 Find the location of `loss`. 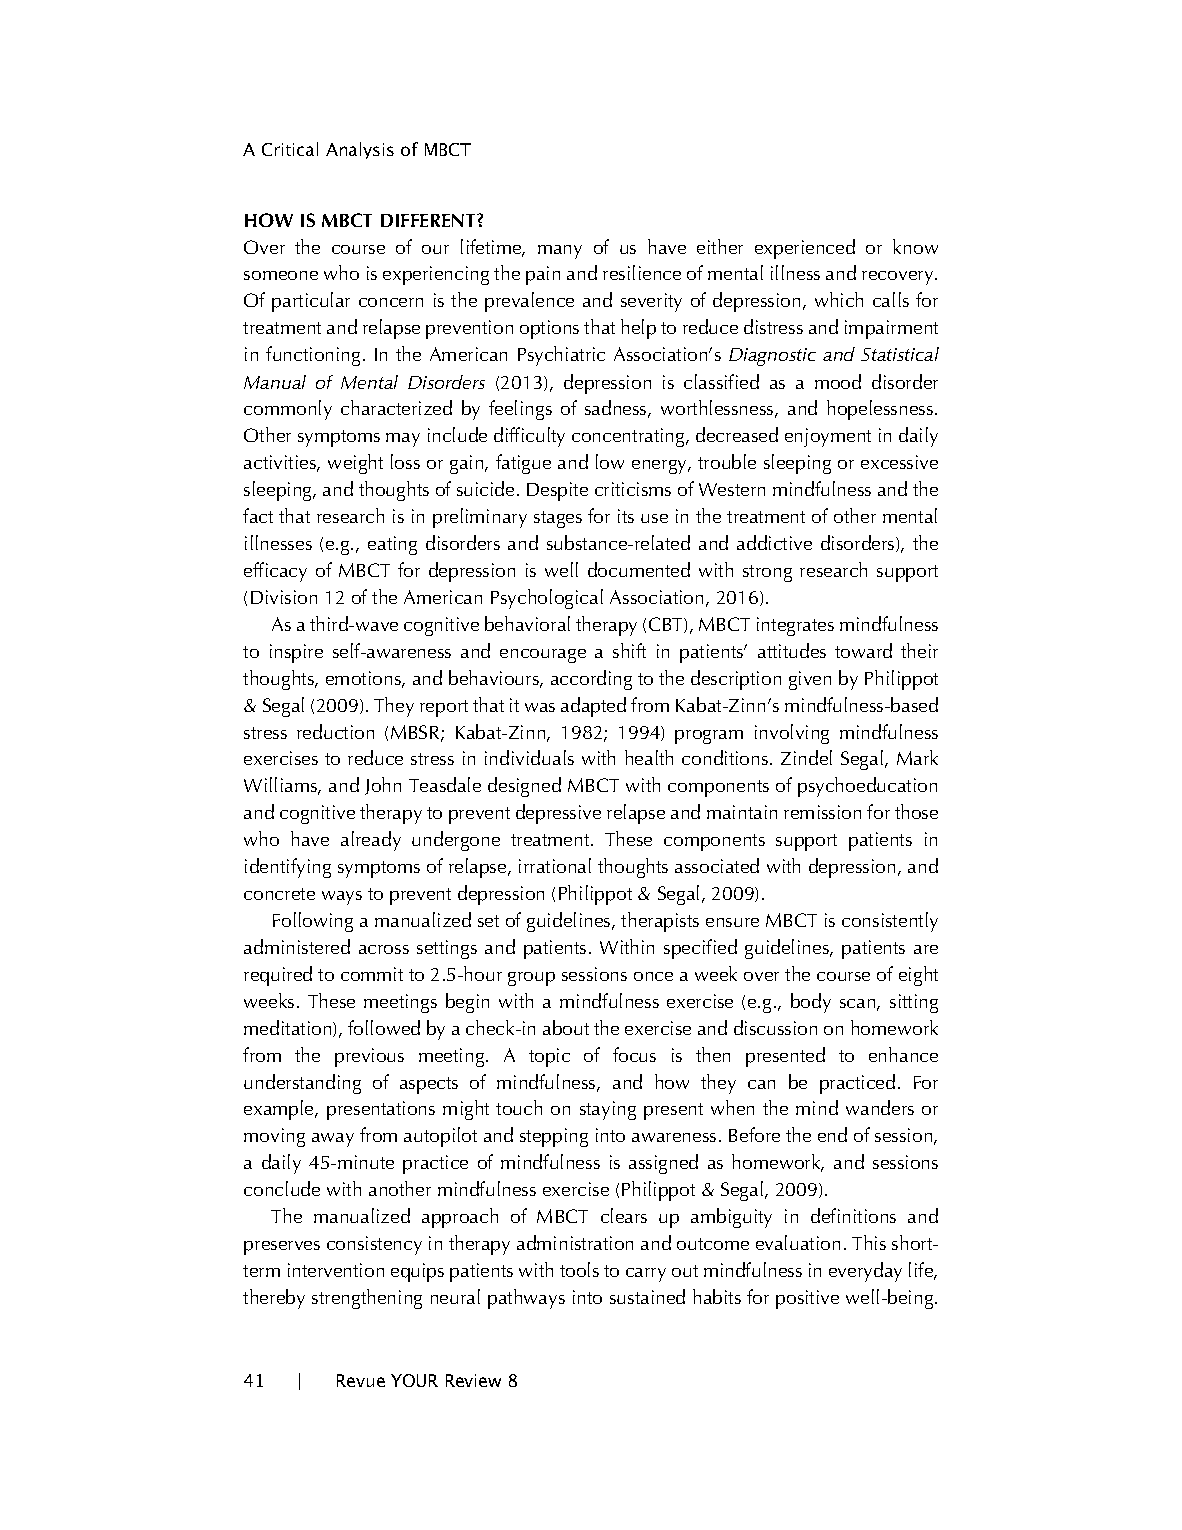

loss is located at coordinates (405, 461).
